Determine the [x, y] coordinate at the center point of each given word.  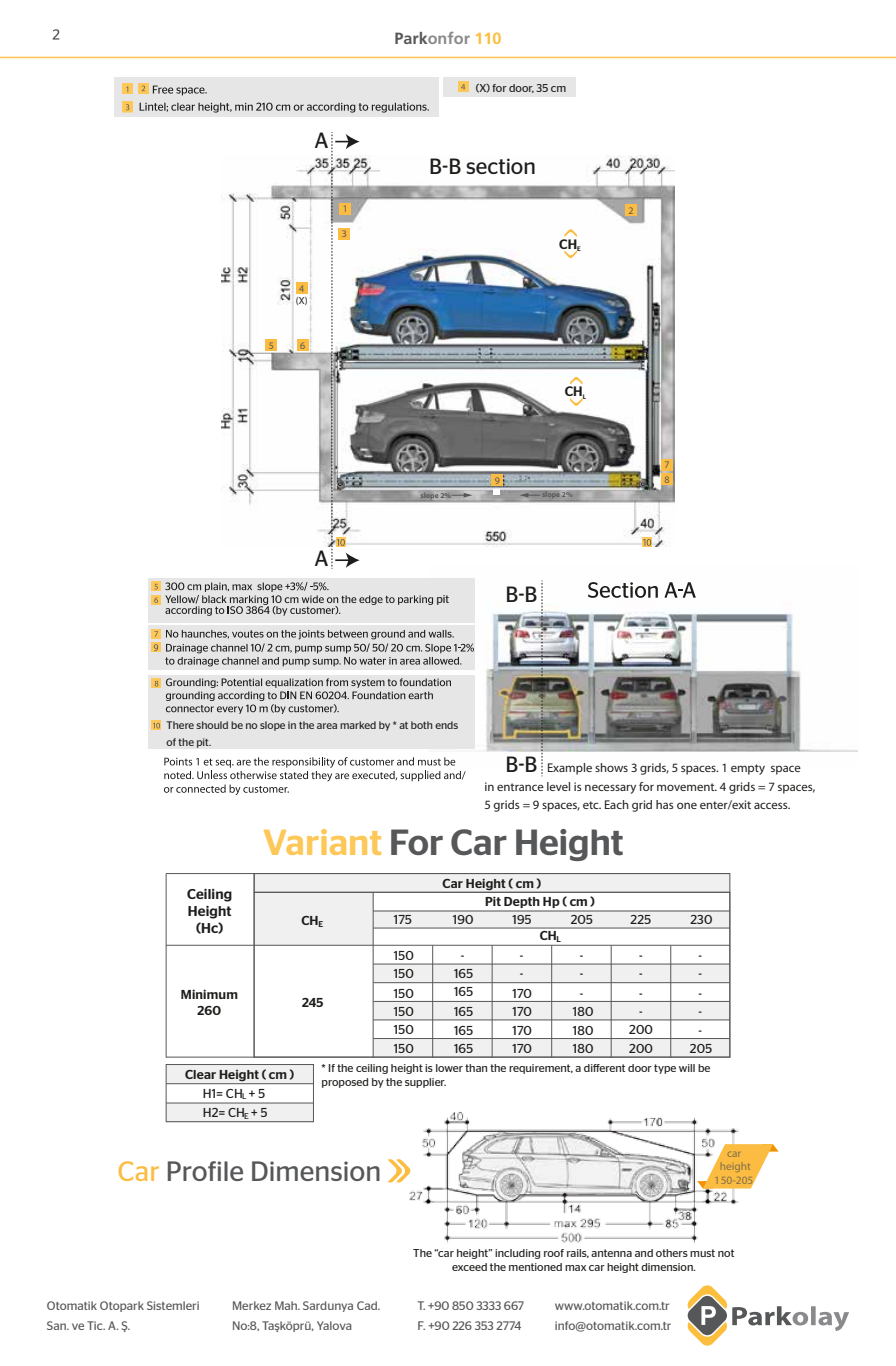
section [500, 166]
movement [687, 787]
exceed [469, 1267]
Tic [96, 1325]
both [422, 725]
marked [358, 725]
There [180, 725]
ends [446, 725]
